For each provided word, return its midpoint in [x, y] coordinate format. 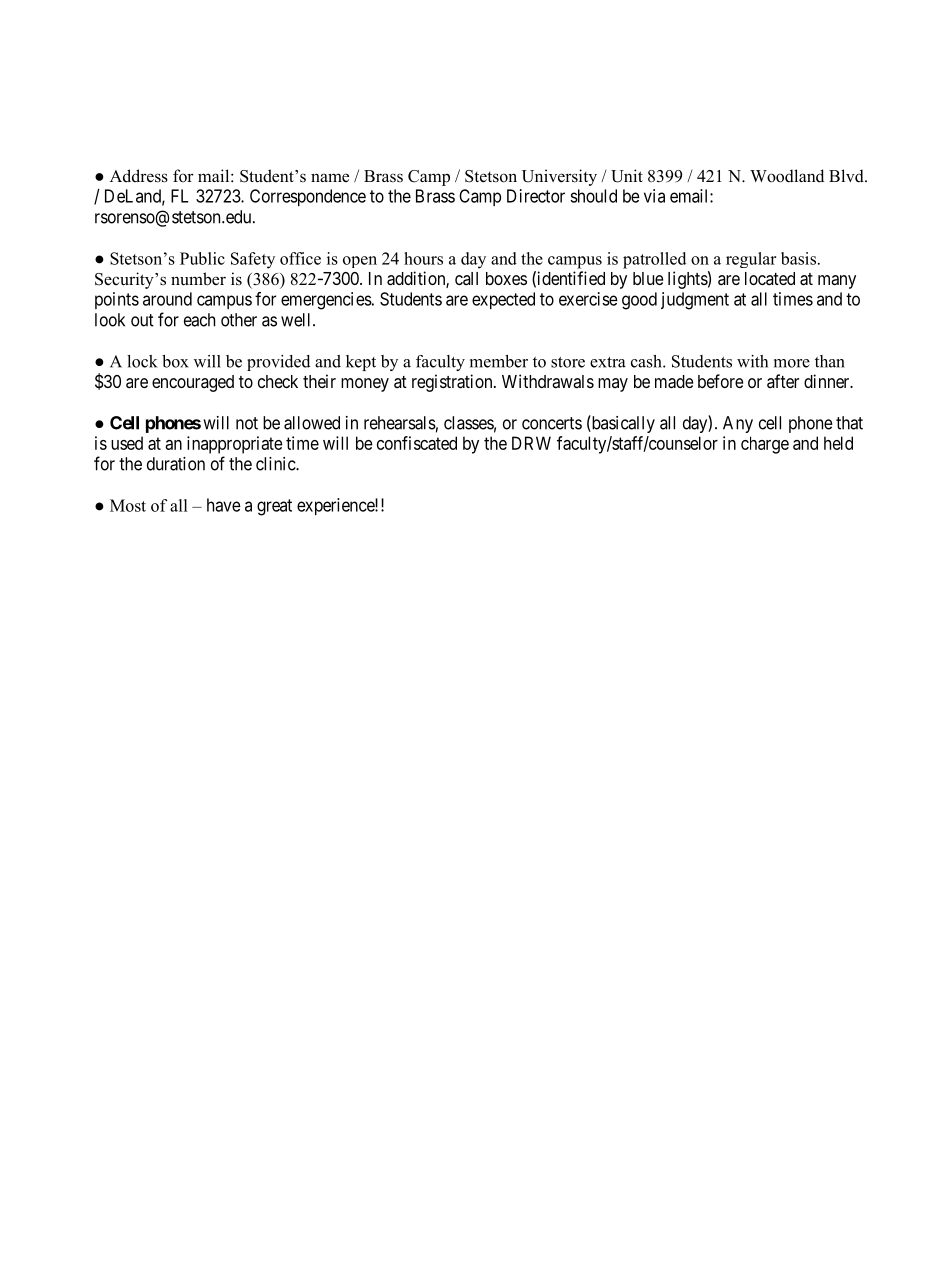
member [499, 361]
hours [423, 258]
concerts [552, 423]
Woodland [787, 176]
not [247, 423]
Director [536, 196]
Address [139, 176]
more [792, 363]
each [199, 320]
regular [751, 260]
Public [202, 258]
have [224, 505]
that [849, 423]
